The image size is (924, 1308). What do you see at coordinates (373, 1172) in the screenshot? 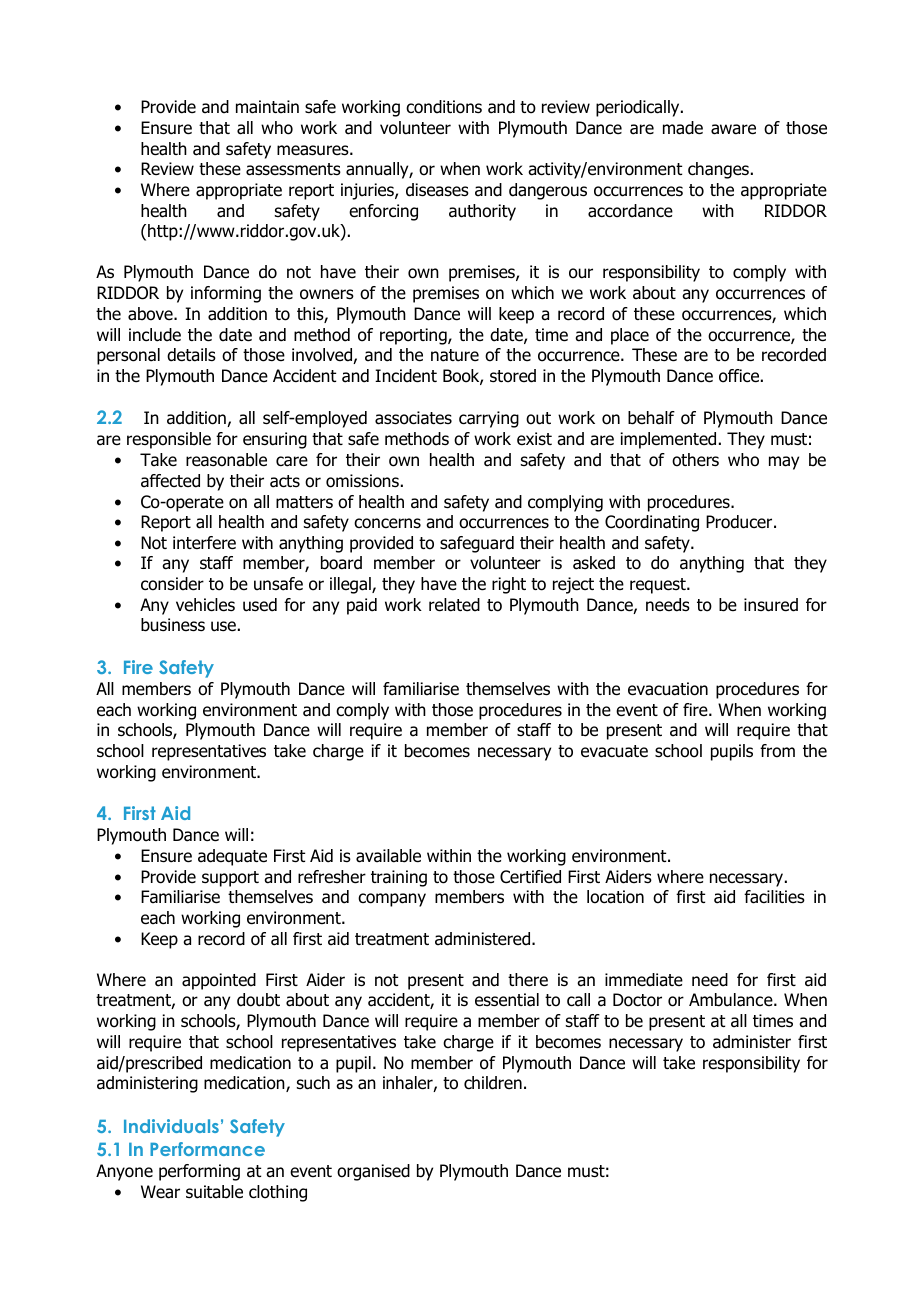
I see `organised` at bounding box center [373, 1172].
